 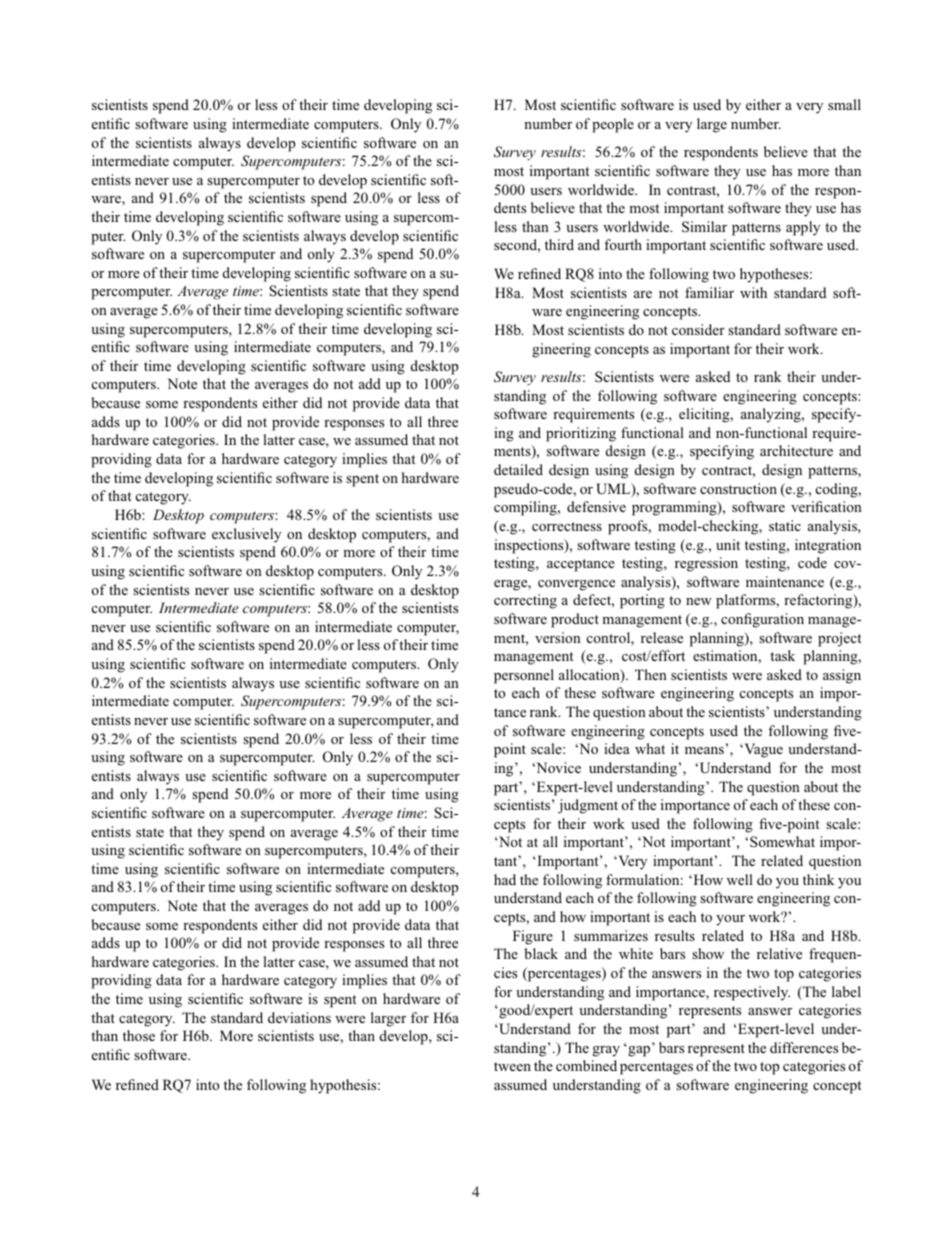 What do you see at coordinates (525, 601) in the screenshot?
I see `correcting` at bounding box center [525, 601].
